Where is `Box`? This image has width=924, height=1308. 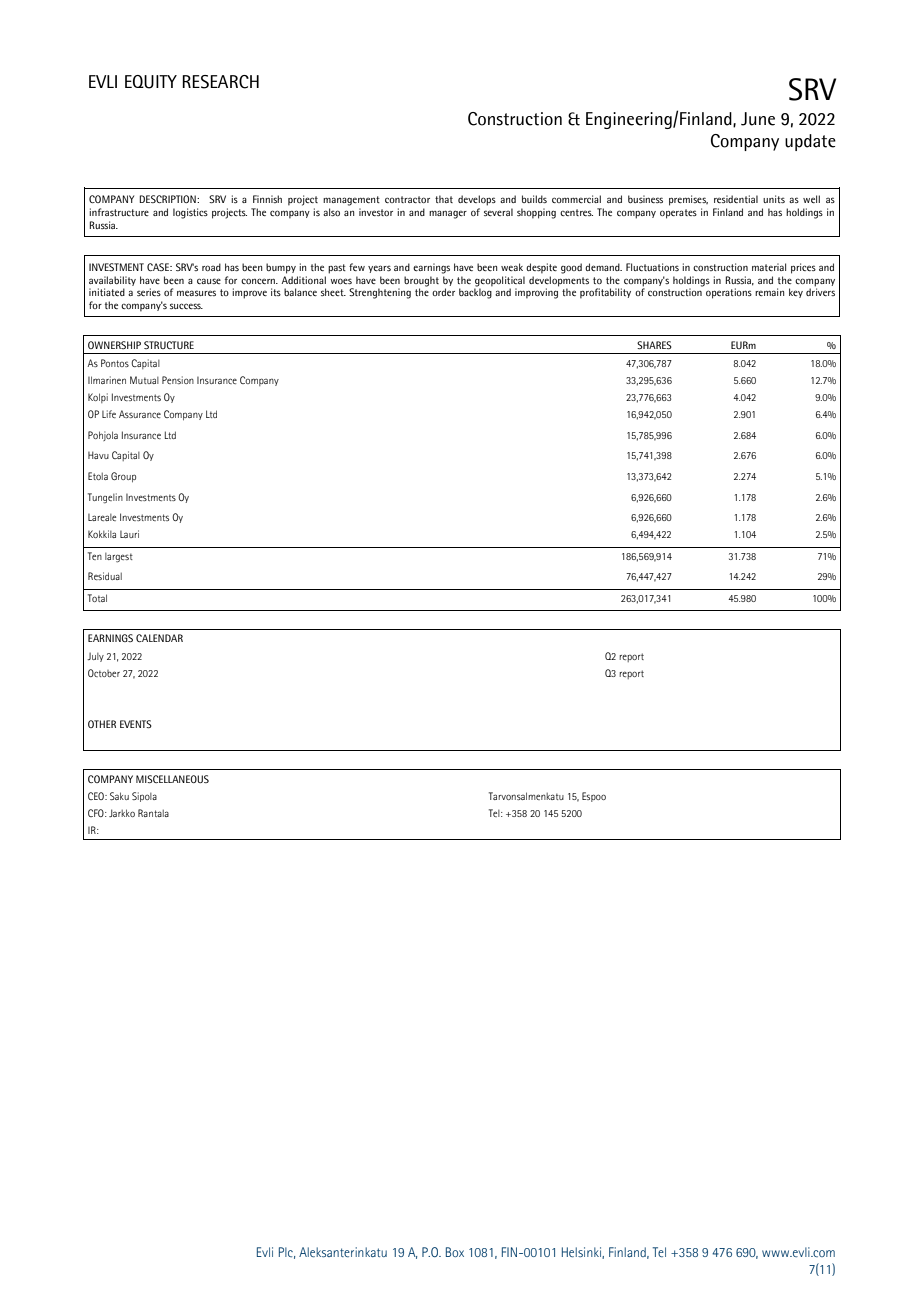
Box is located at coordinates (455, 1252).
